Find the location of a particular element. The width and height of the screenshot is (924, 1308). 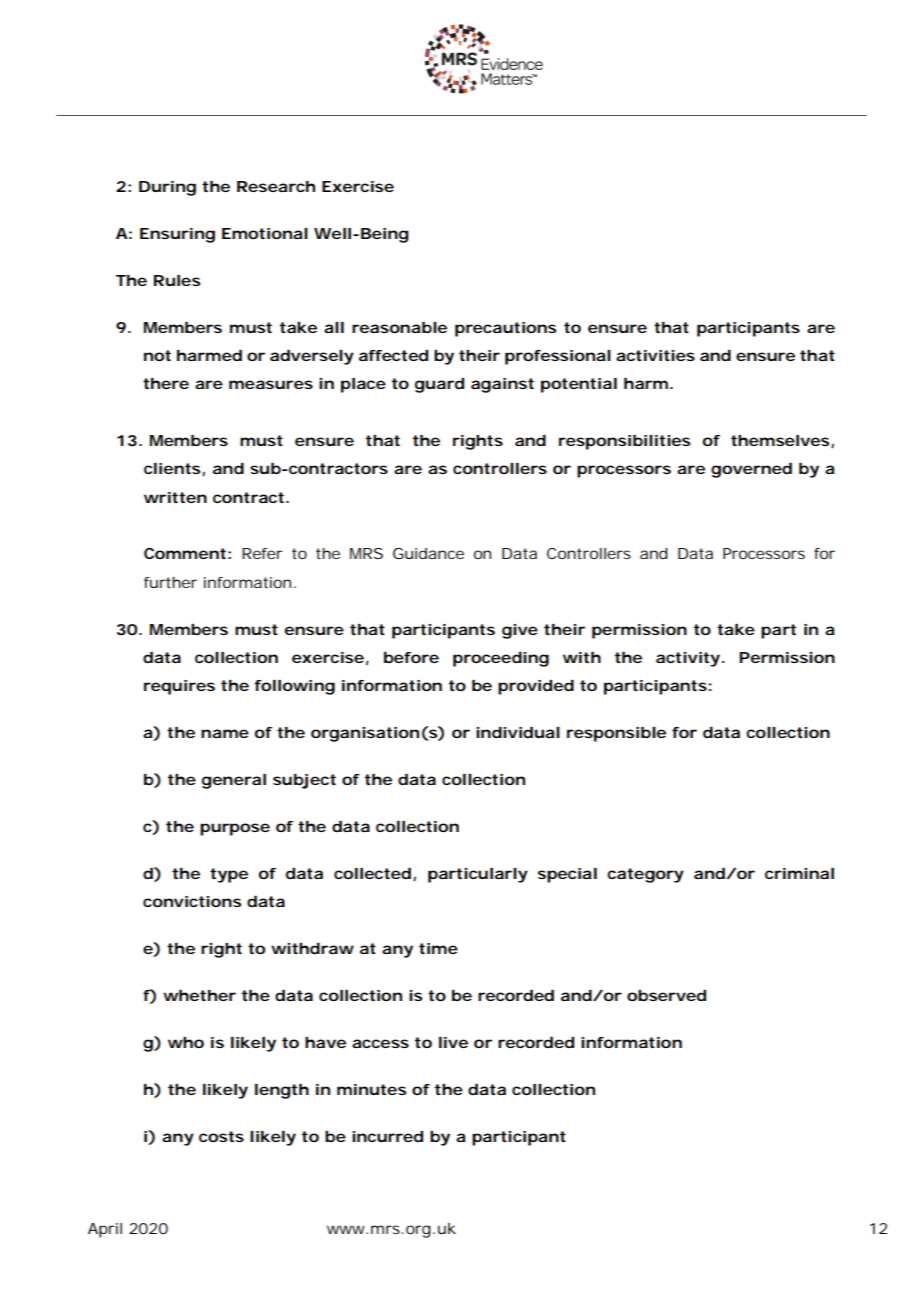

observed is located at coordinates (666, 995).
